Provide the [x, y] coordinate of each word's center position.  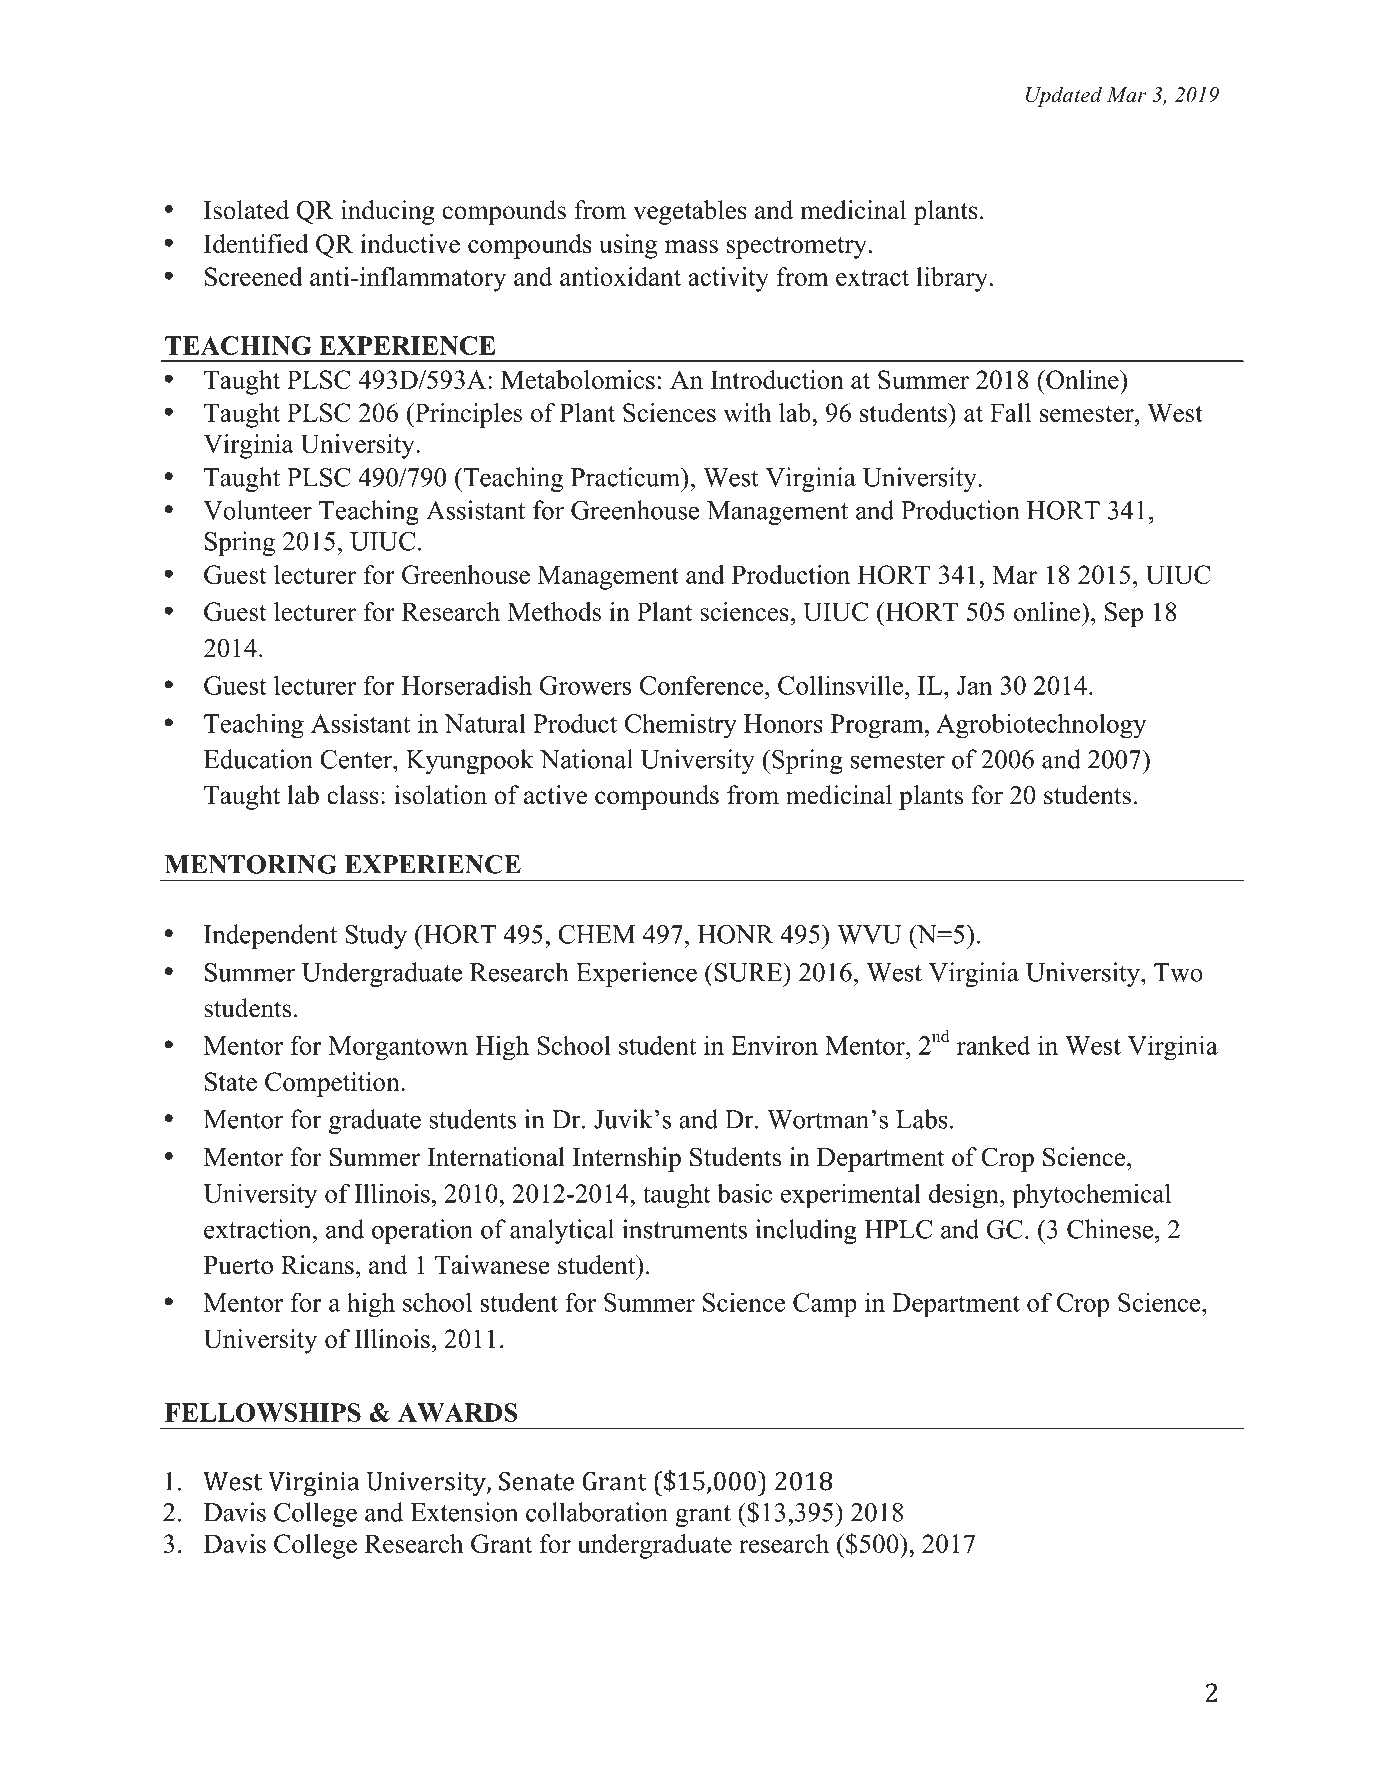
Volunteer [257, 510]
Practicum [627, 477]
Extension [464, 1512]
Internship [627, 1159]
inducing [388, 212]
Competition [333, 1084]
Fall [1010, 412]
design [965, 1195]
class [353, 795]
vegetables [690, 212]
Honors [783, 723]
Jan [975, 685]
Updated [1064, 96]
